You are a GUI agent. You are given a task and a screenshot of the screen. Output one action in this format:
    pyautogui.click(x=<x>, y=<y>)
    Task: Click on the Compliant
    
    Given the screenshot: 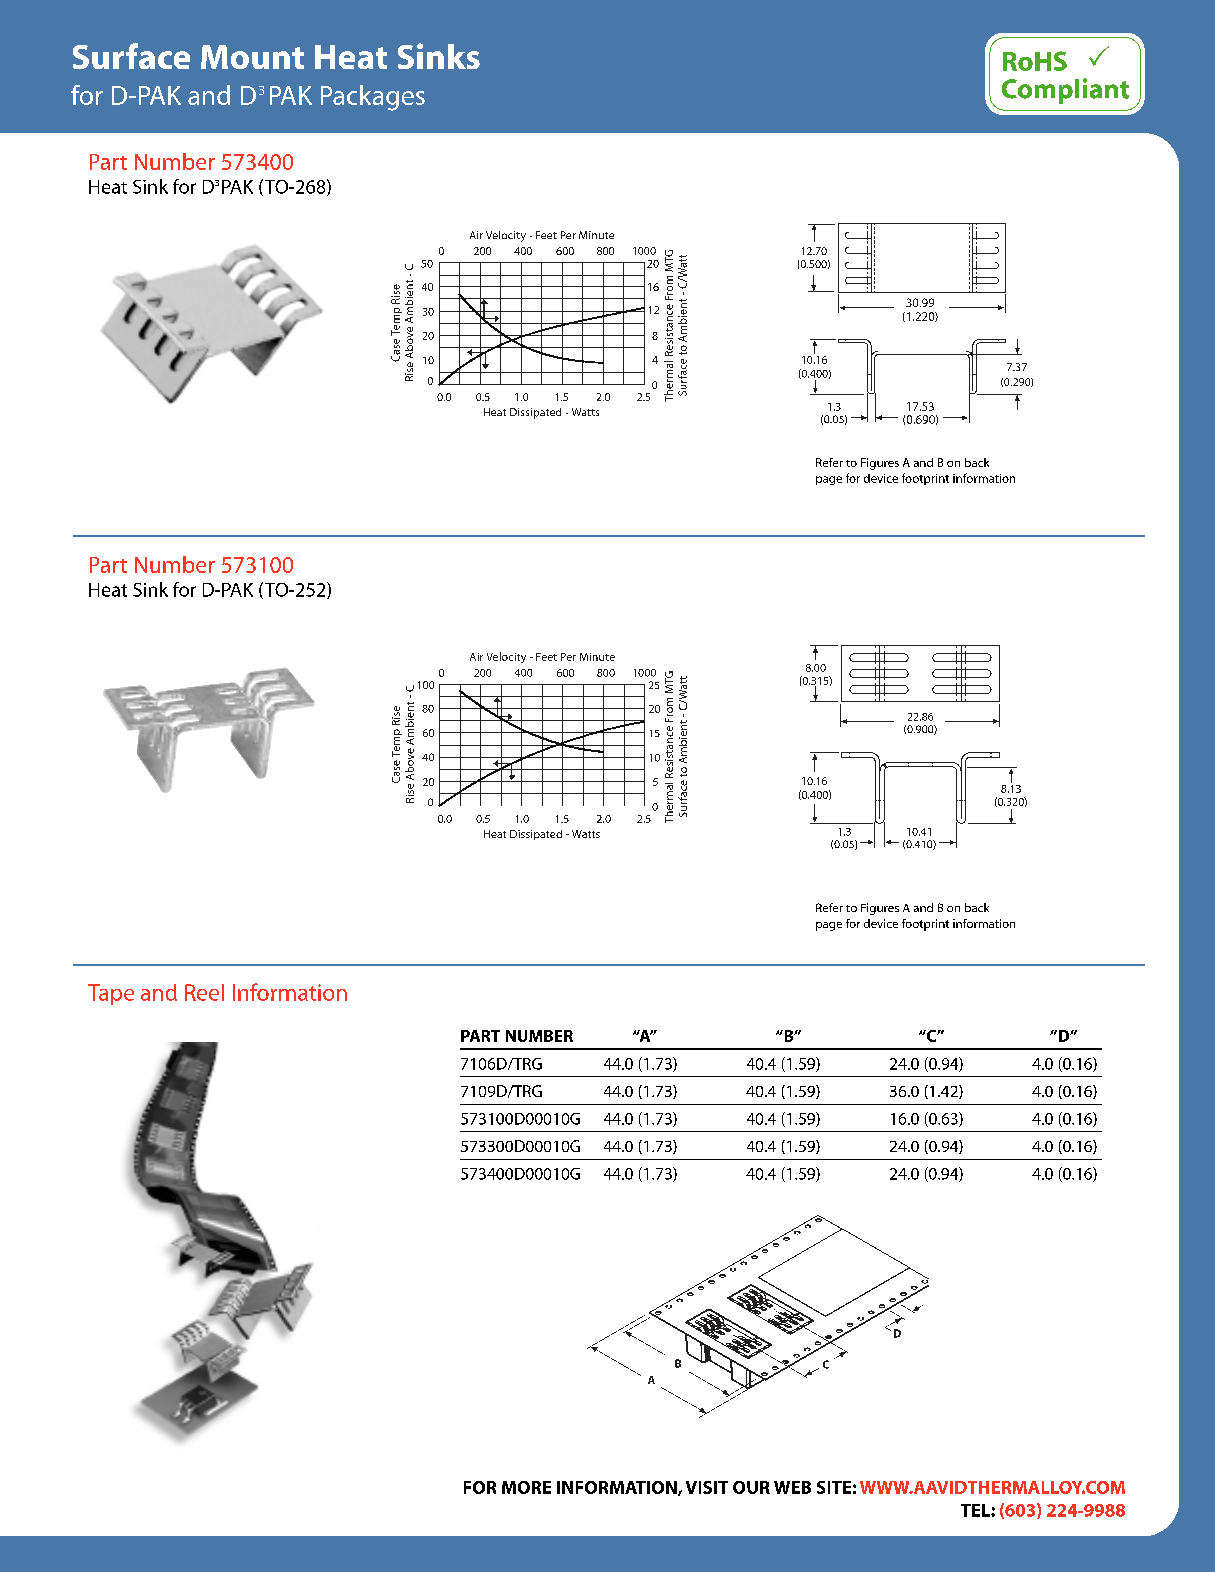 What is the action you would take?
    pyautogui.click(x=1065, y=91)
